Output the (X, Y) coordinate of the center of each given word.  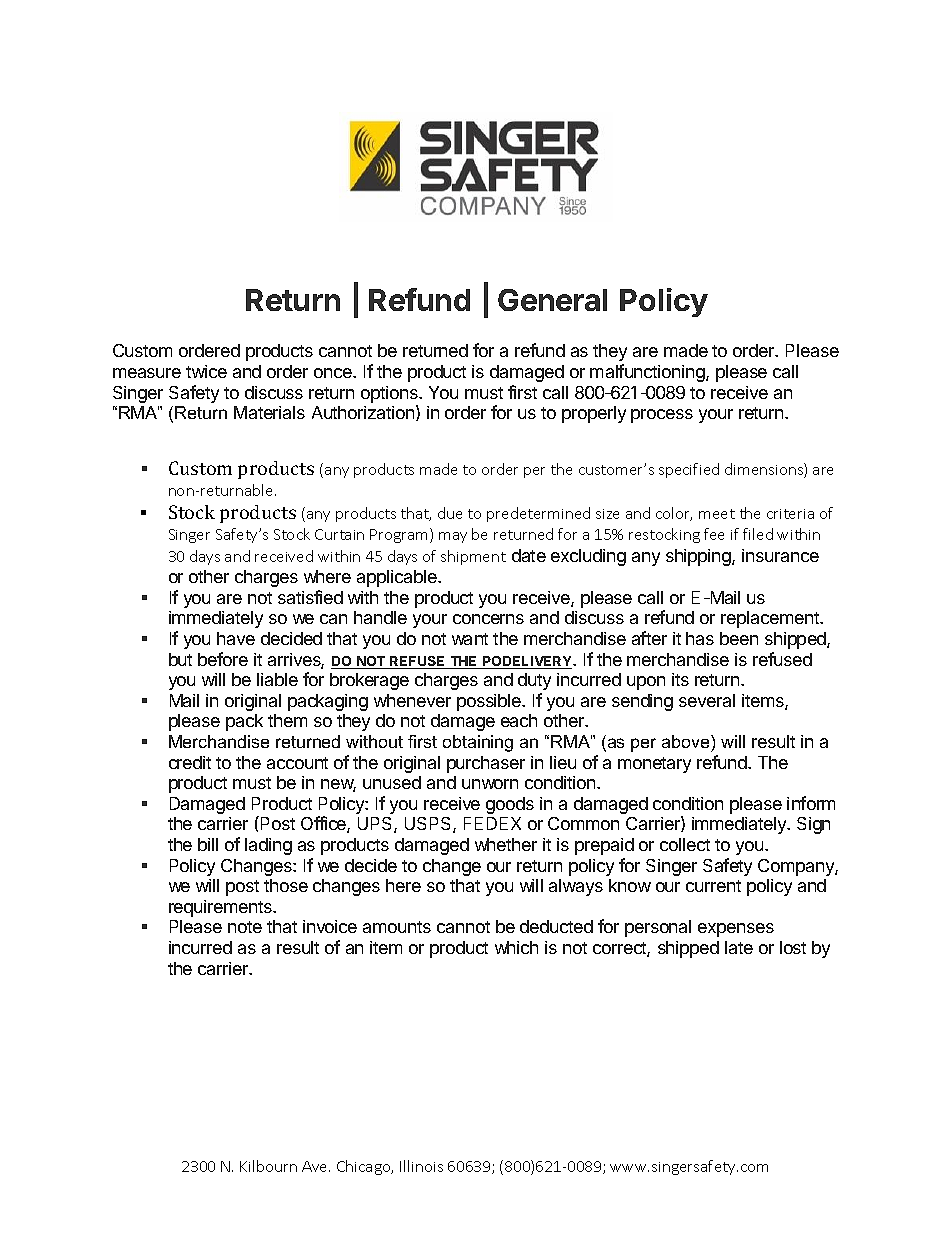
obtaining (478, 743)
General (552, 300)
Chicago (365, 1167)
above (687, 741)
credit (190, 762)
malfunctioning (648, 373)
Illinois (421, 1166)
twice (206, 371)
